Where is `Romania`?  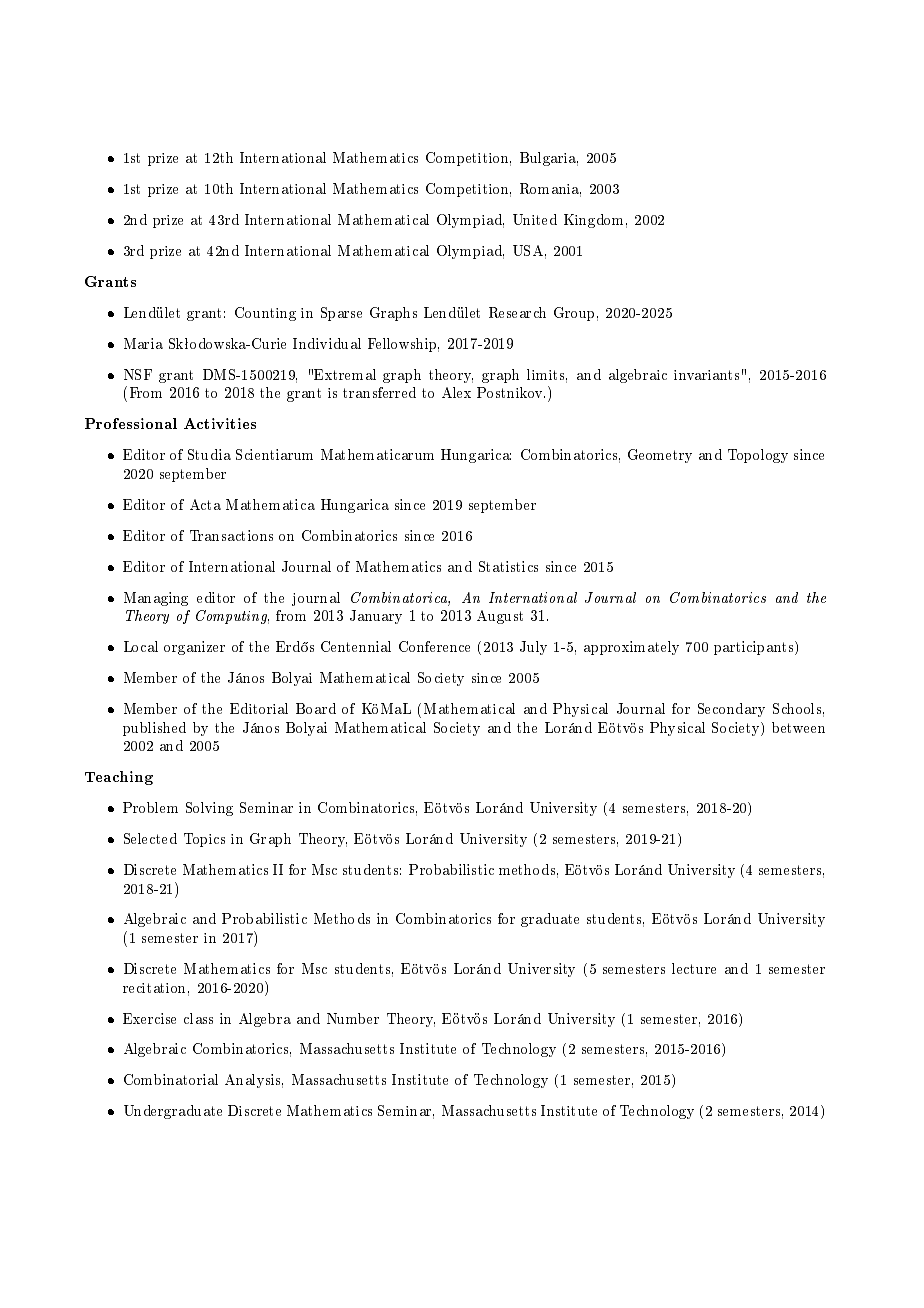 Romania is located at coordinates (550, 190).
